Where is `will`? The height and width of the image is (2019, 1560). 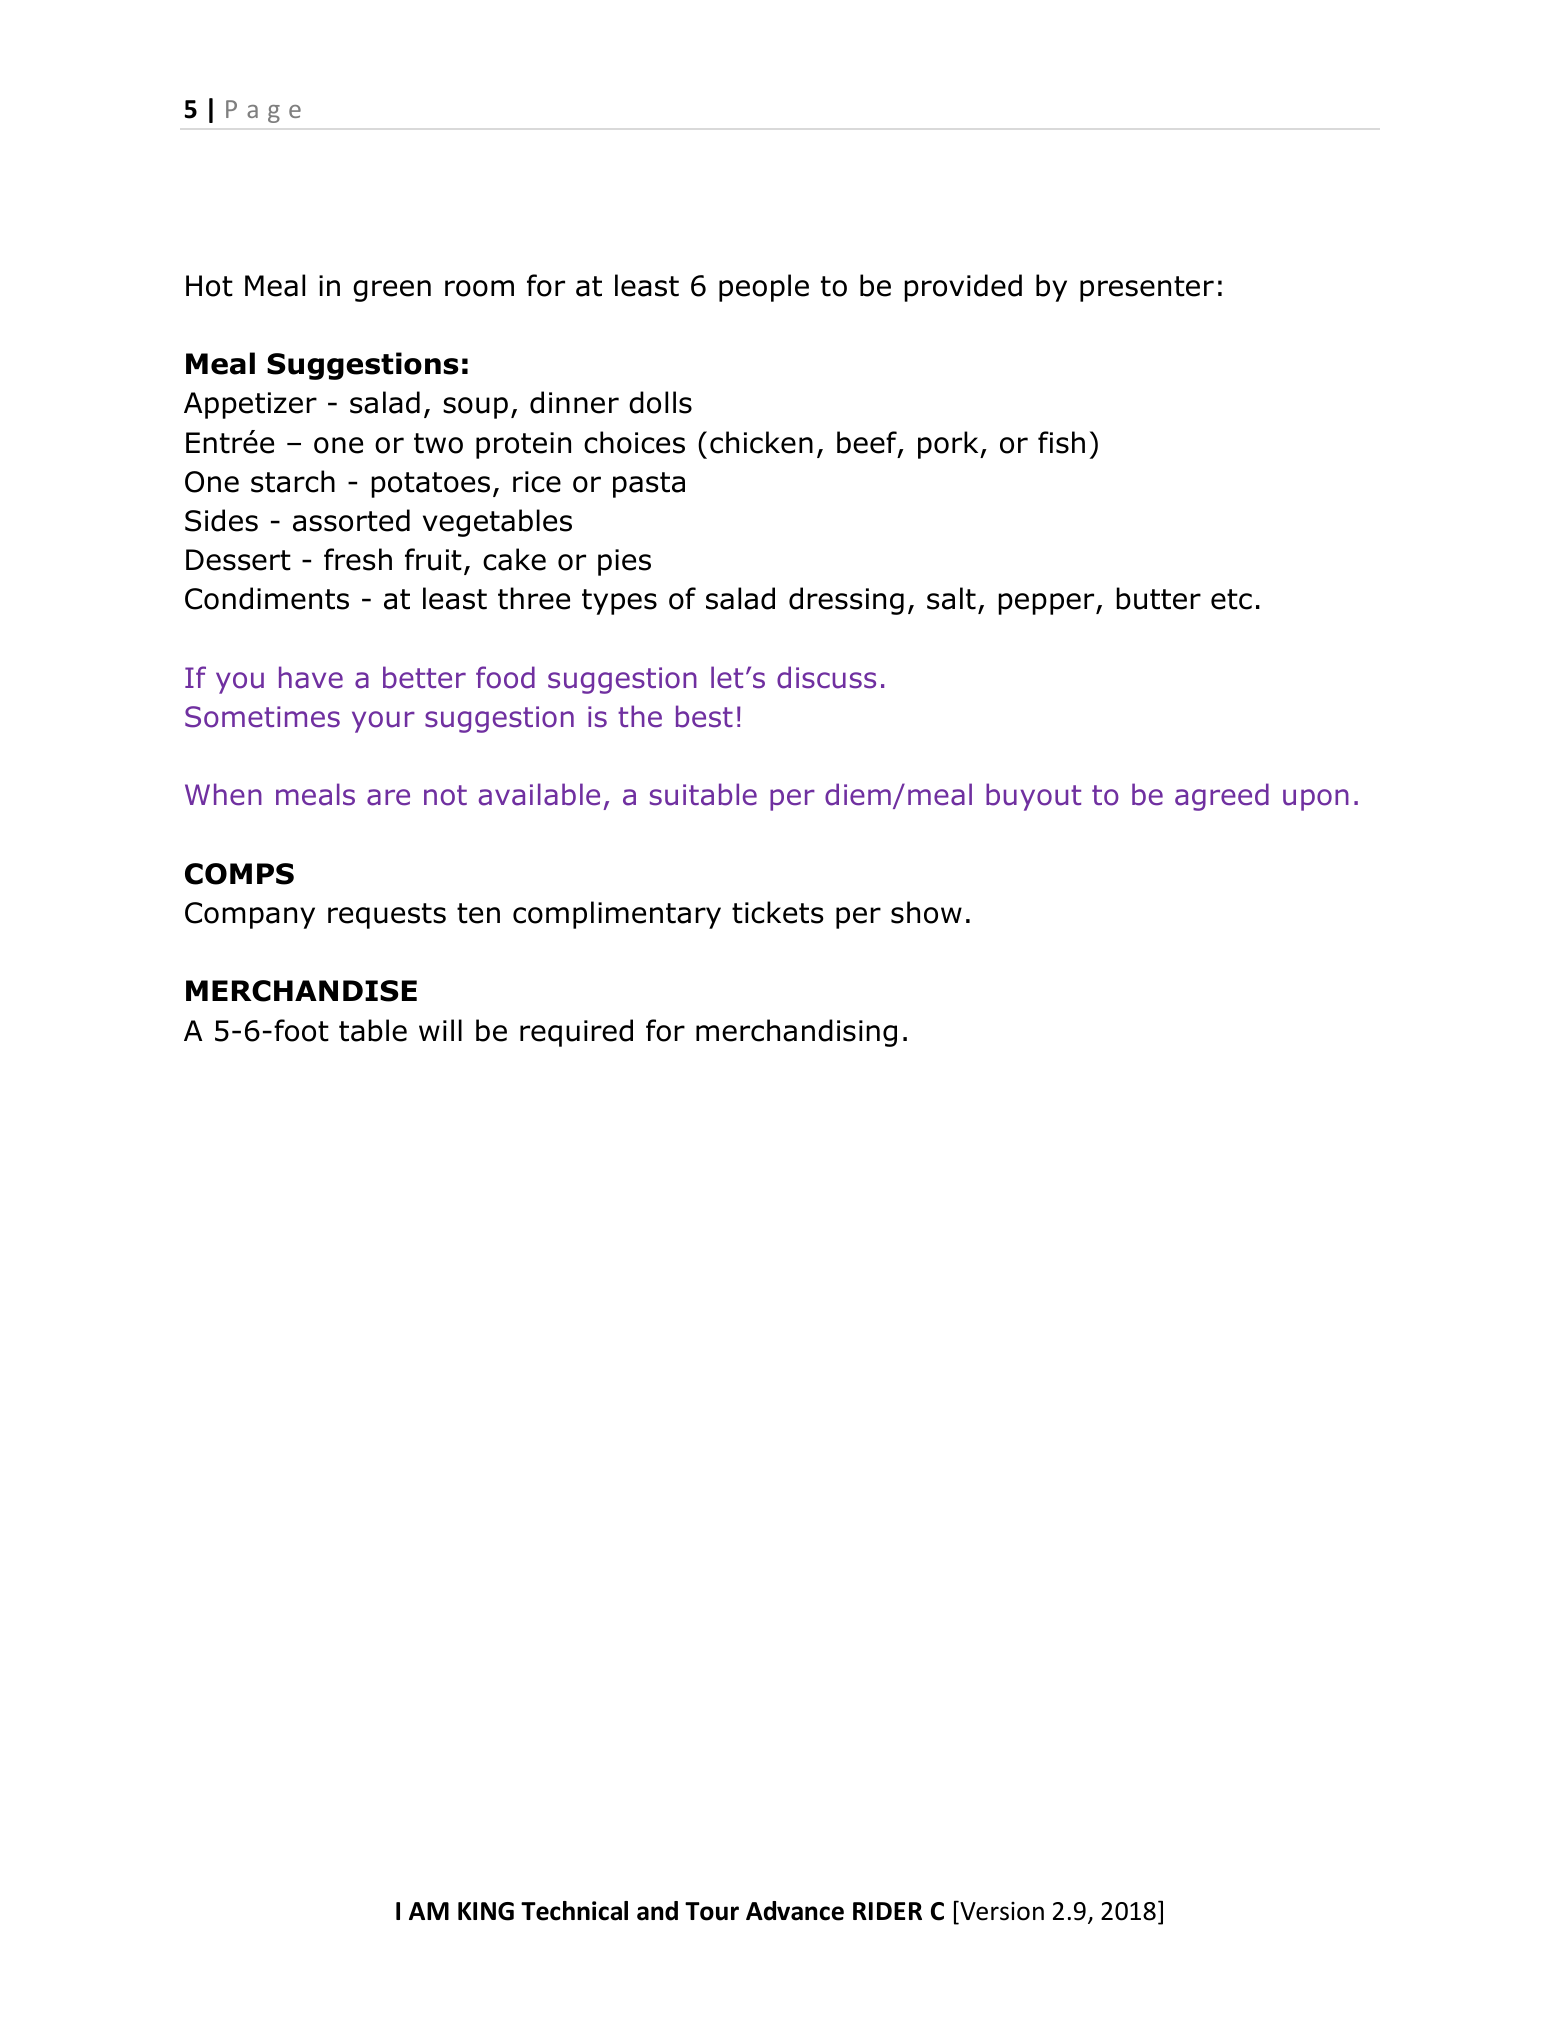
will is located at coordinates (440, 1030).
